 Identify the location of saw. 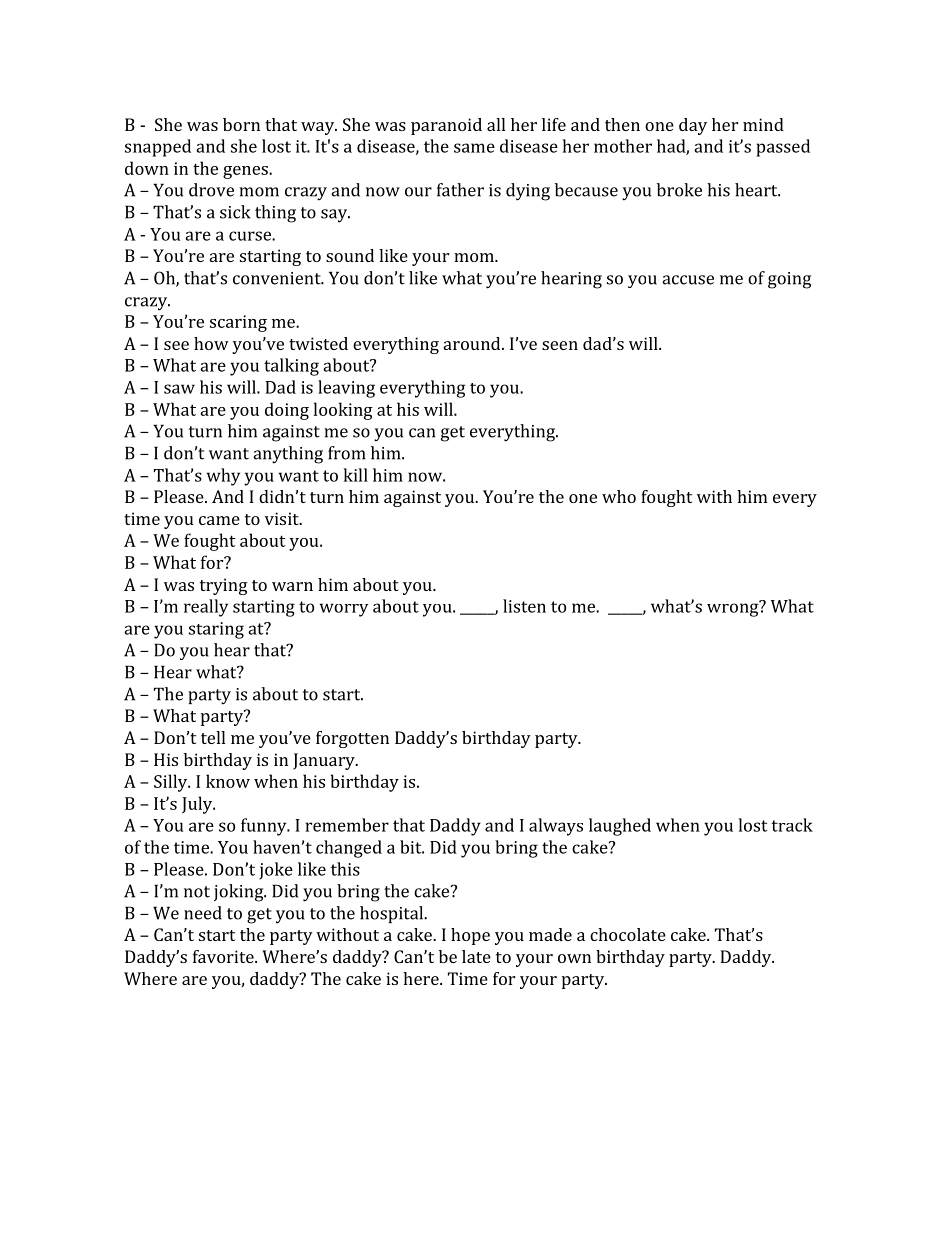
(179, 389).
